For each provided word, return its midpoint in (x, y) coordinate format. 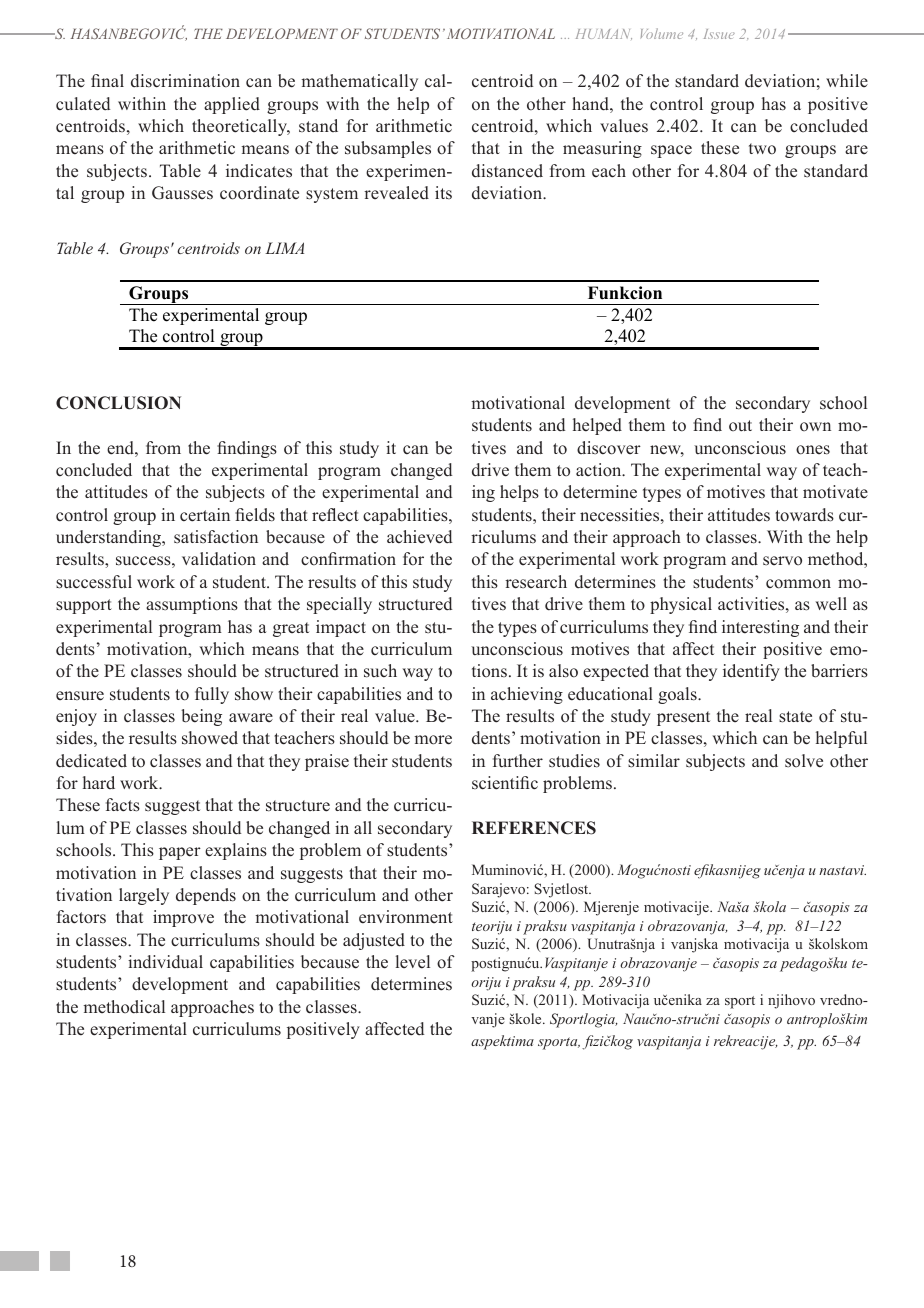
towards (804, 515)
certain (205, 515)
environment (406, 917)
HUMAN (604, 34)
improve (183, 918)
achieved (419, 537)
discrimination (185, 81)
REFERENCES (534, 828)
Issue (719, 34)
